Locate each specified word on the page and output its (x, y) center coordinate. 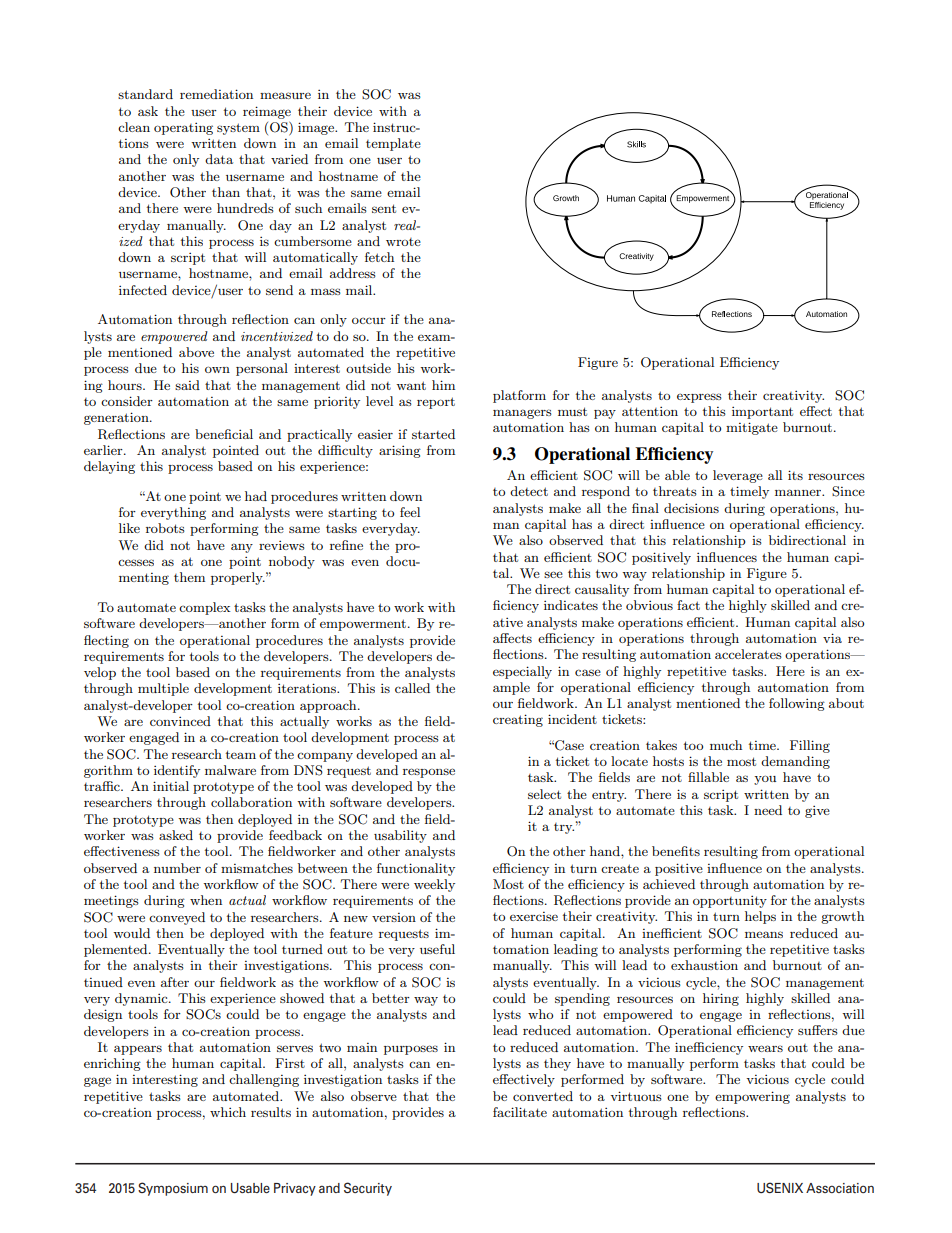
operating (183, 128)
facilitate (520, 1112)
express (699, 398)
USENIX (780, 1187)
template (393, 144)
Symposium (173, 1189)
